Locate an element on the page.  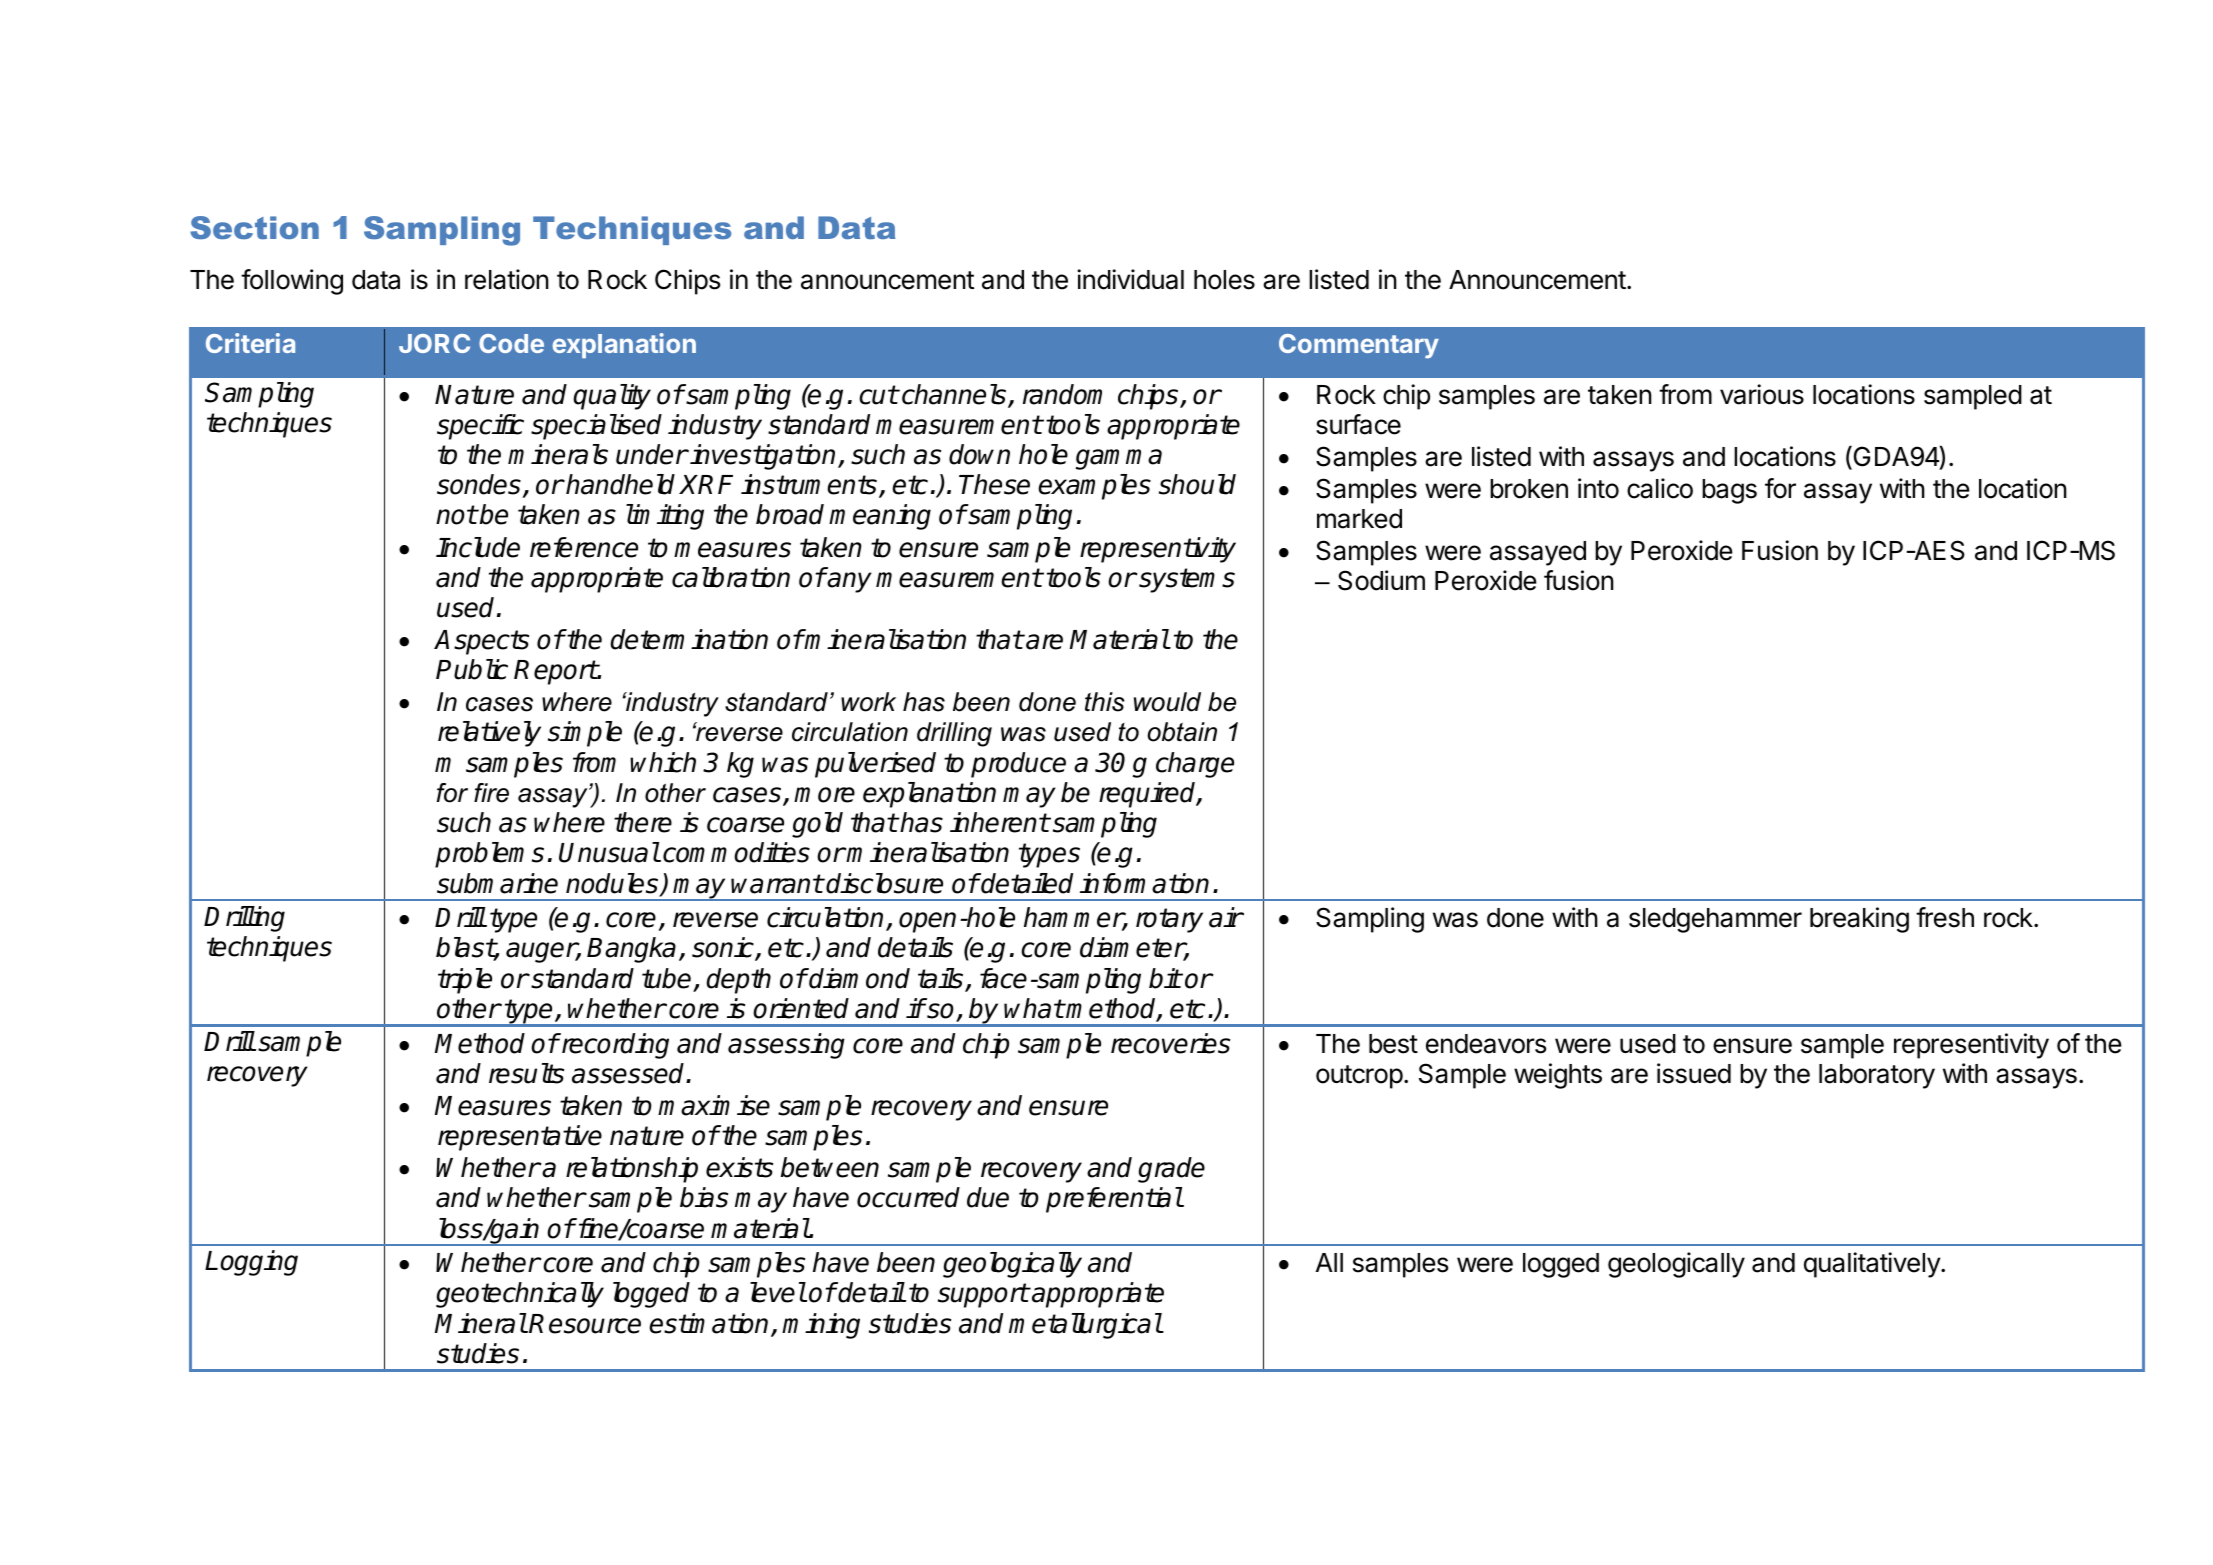
support is located at coordinates (983, 1295).
